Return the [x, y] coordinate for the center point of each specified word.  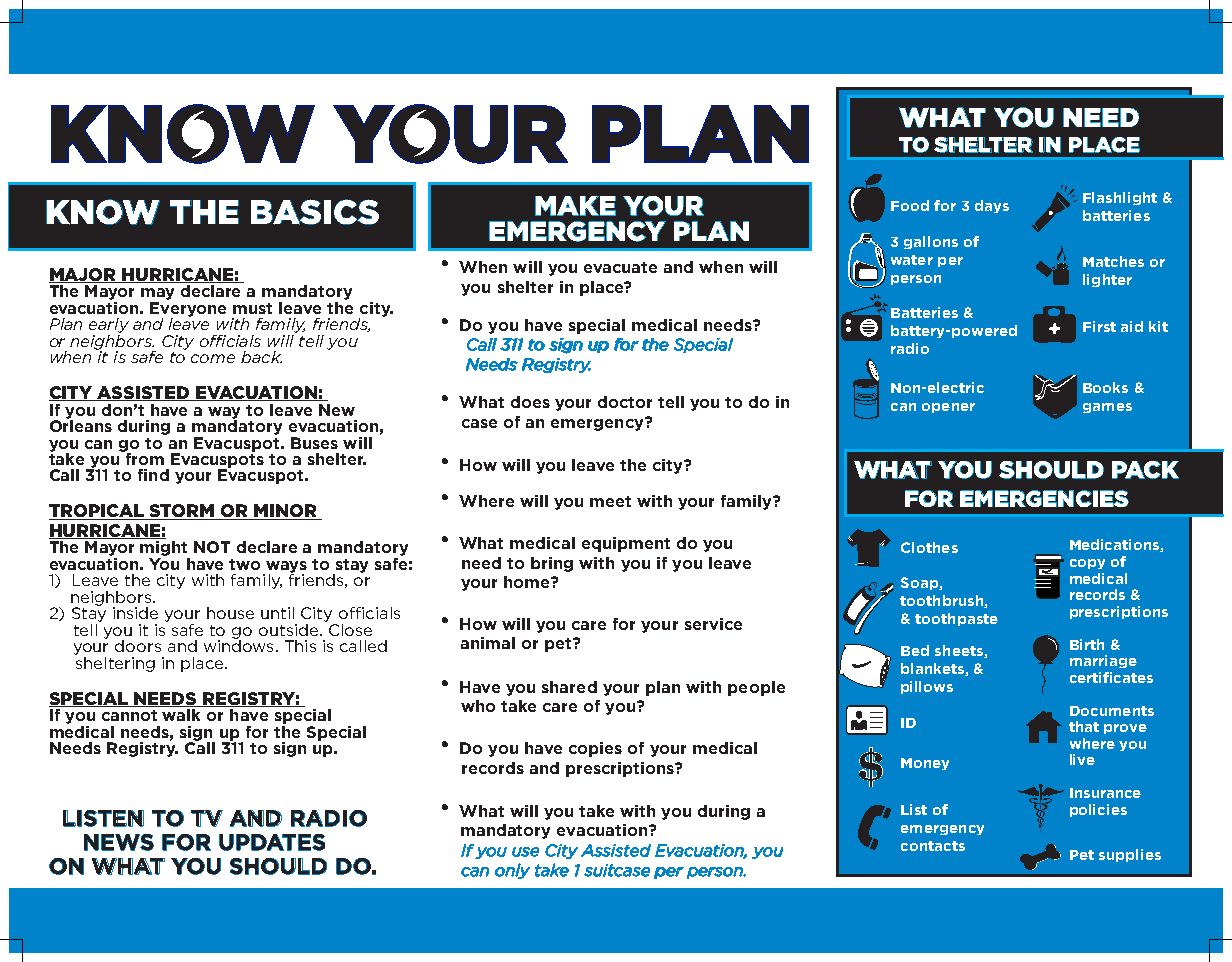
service [713, 624]
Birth [1087, 644]
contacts [933, 846]
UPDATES [272, 842]
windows [238, 645]
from [143, 457]
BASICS [315, 212]
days [992, 206]
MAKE [575, 206]
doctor [625, 402]
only [512, 871]
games [1107, 408]
